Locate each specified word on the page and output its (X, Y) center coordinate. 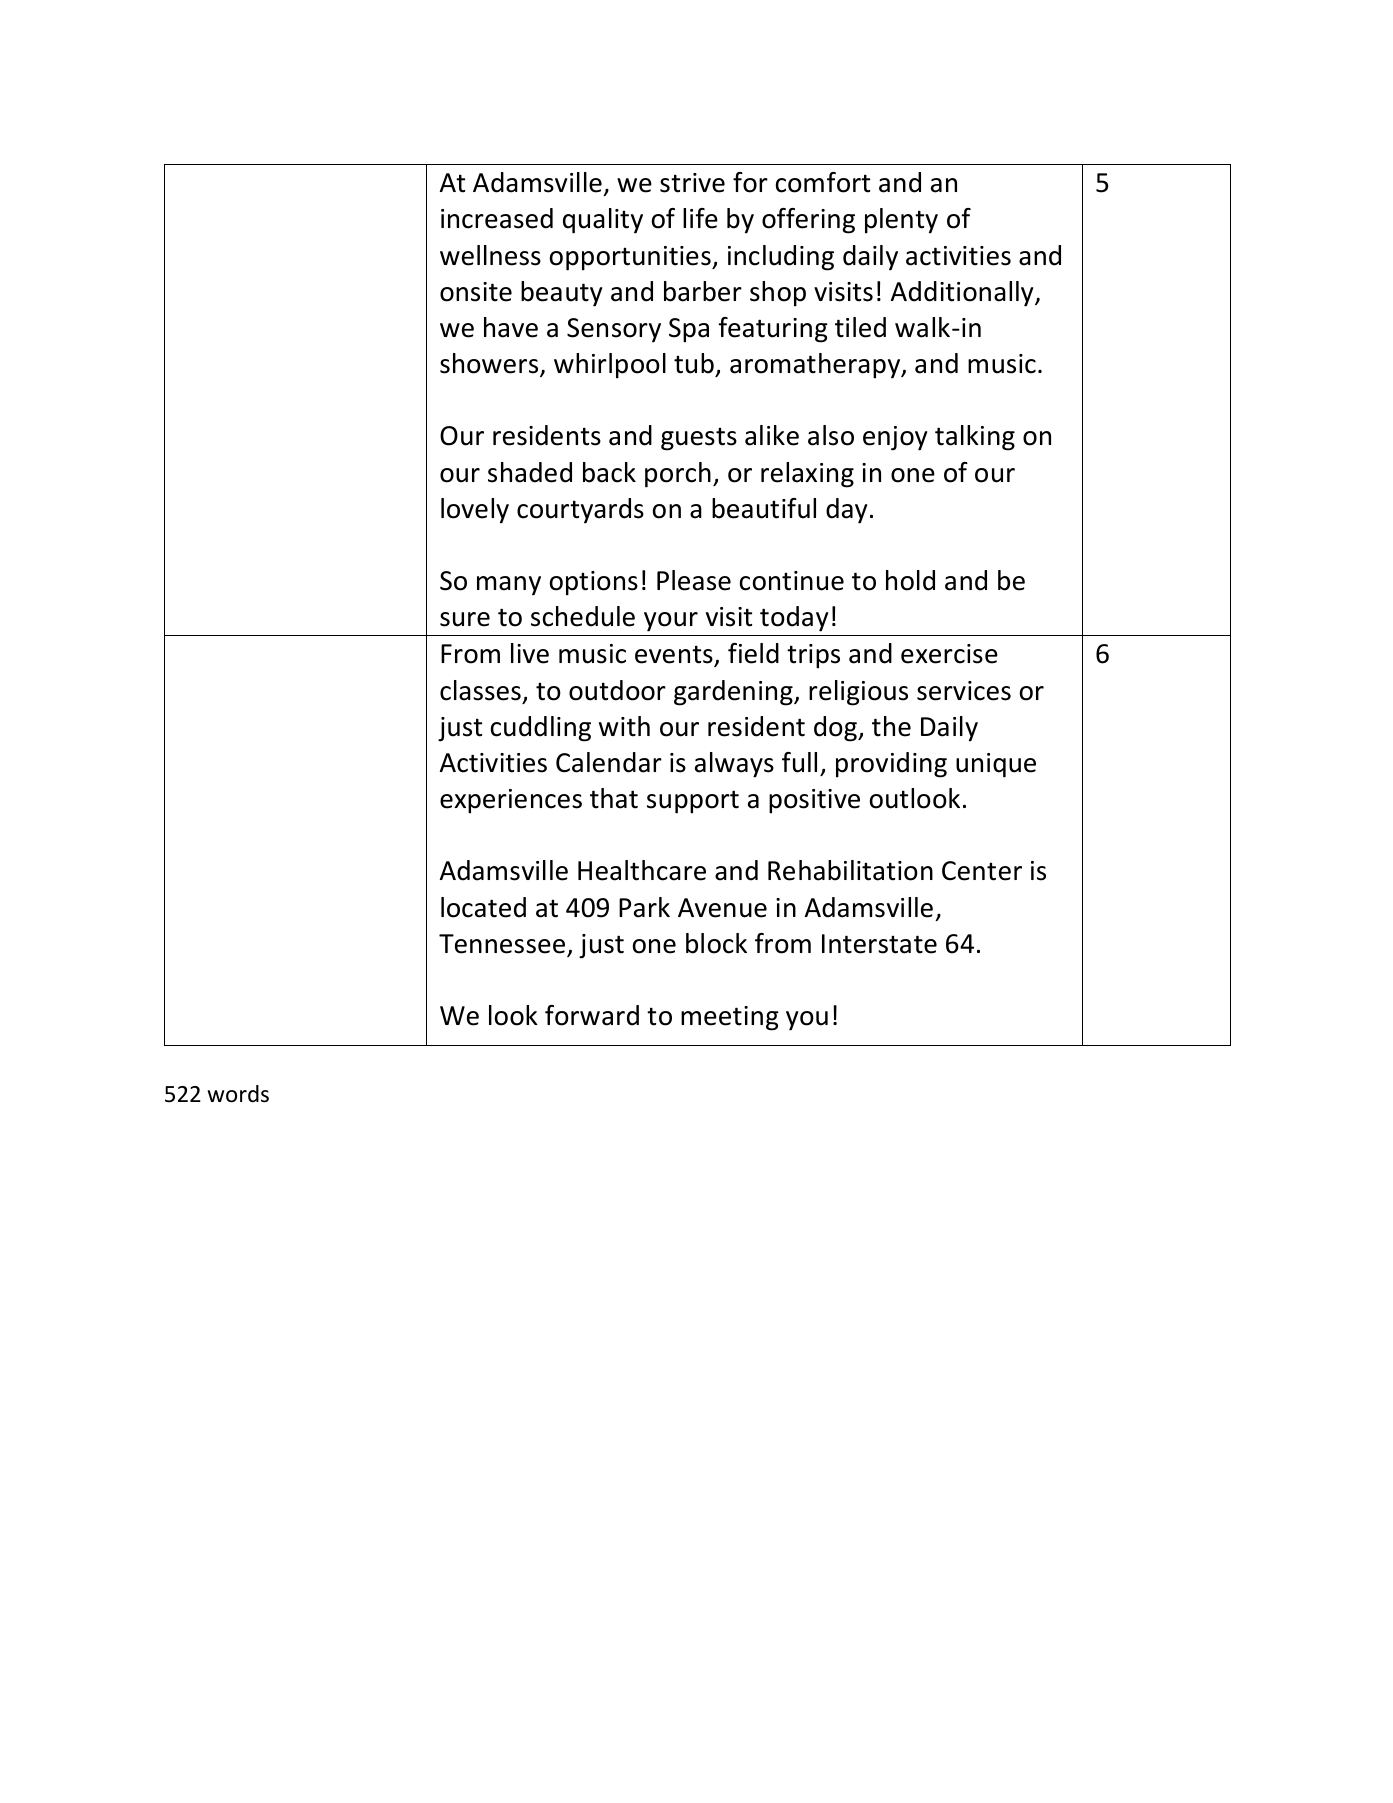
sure (465, 619)
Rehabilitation (850, 870)
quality (603, 221)
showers (490, 365)
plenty (901, 221)
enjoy (895, 438)
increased (497, 218)
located (483, 907)
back (609, 472)
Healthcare (642, 870)
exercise (949, 654)
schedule (583, 616)
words (238, 1094)
